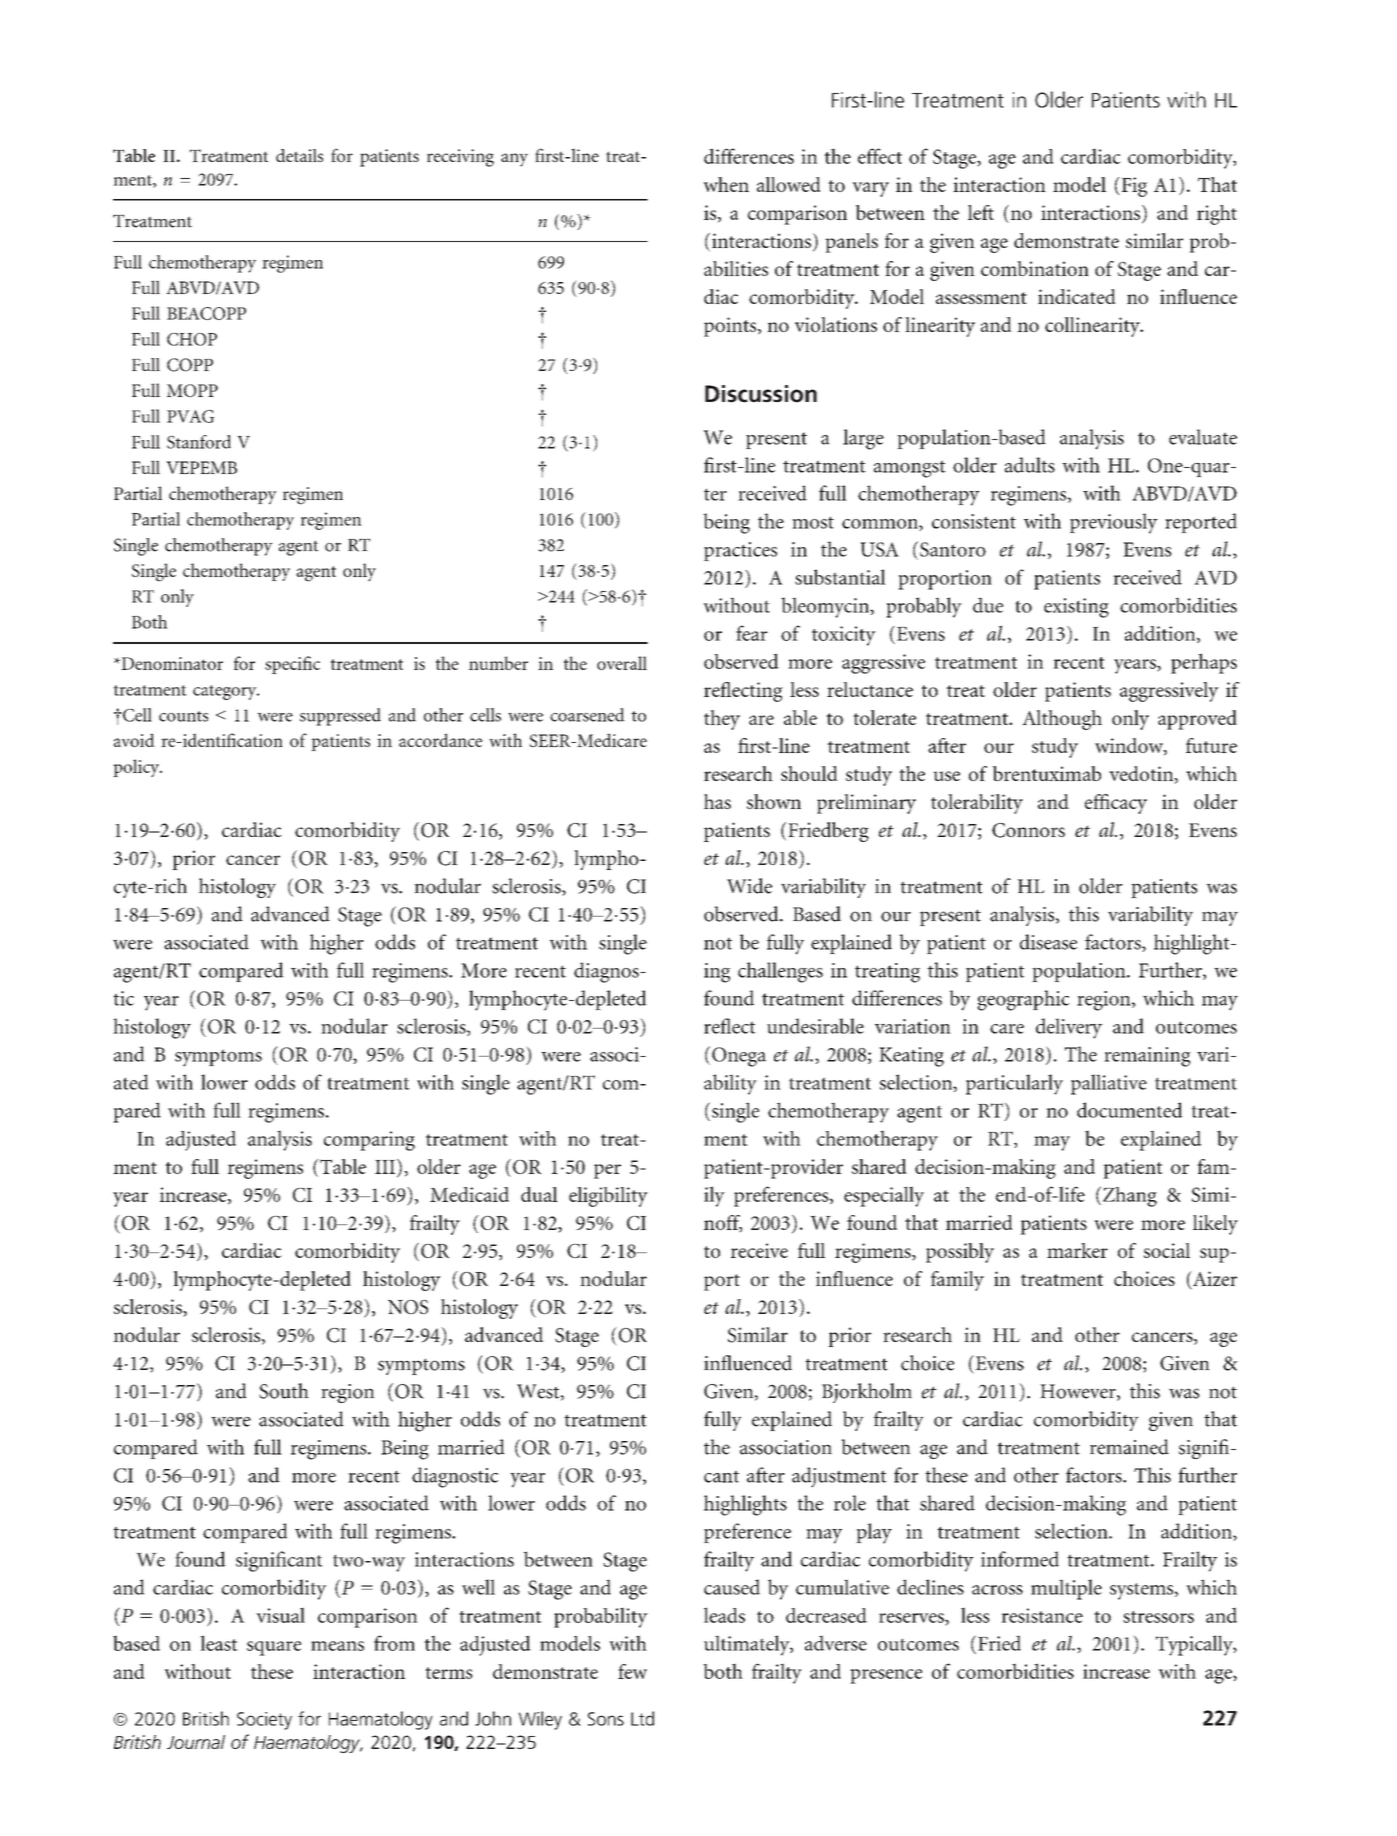 This image has height=1836, width=1397. What do you see at coordinates (292, 665) in the image?
I see `specific` at bounding box center [292, 665].
